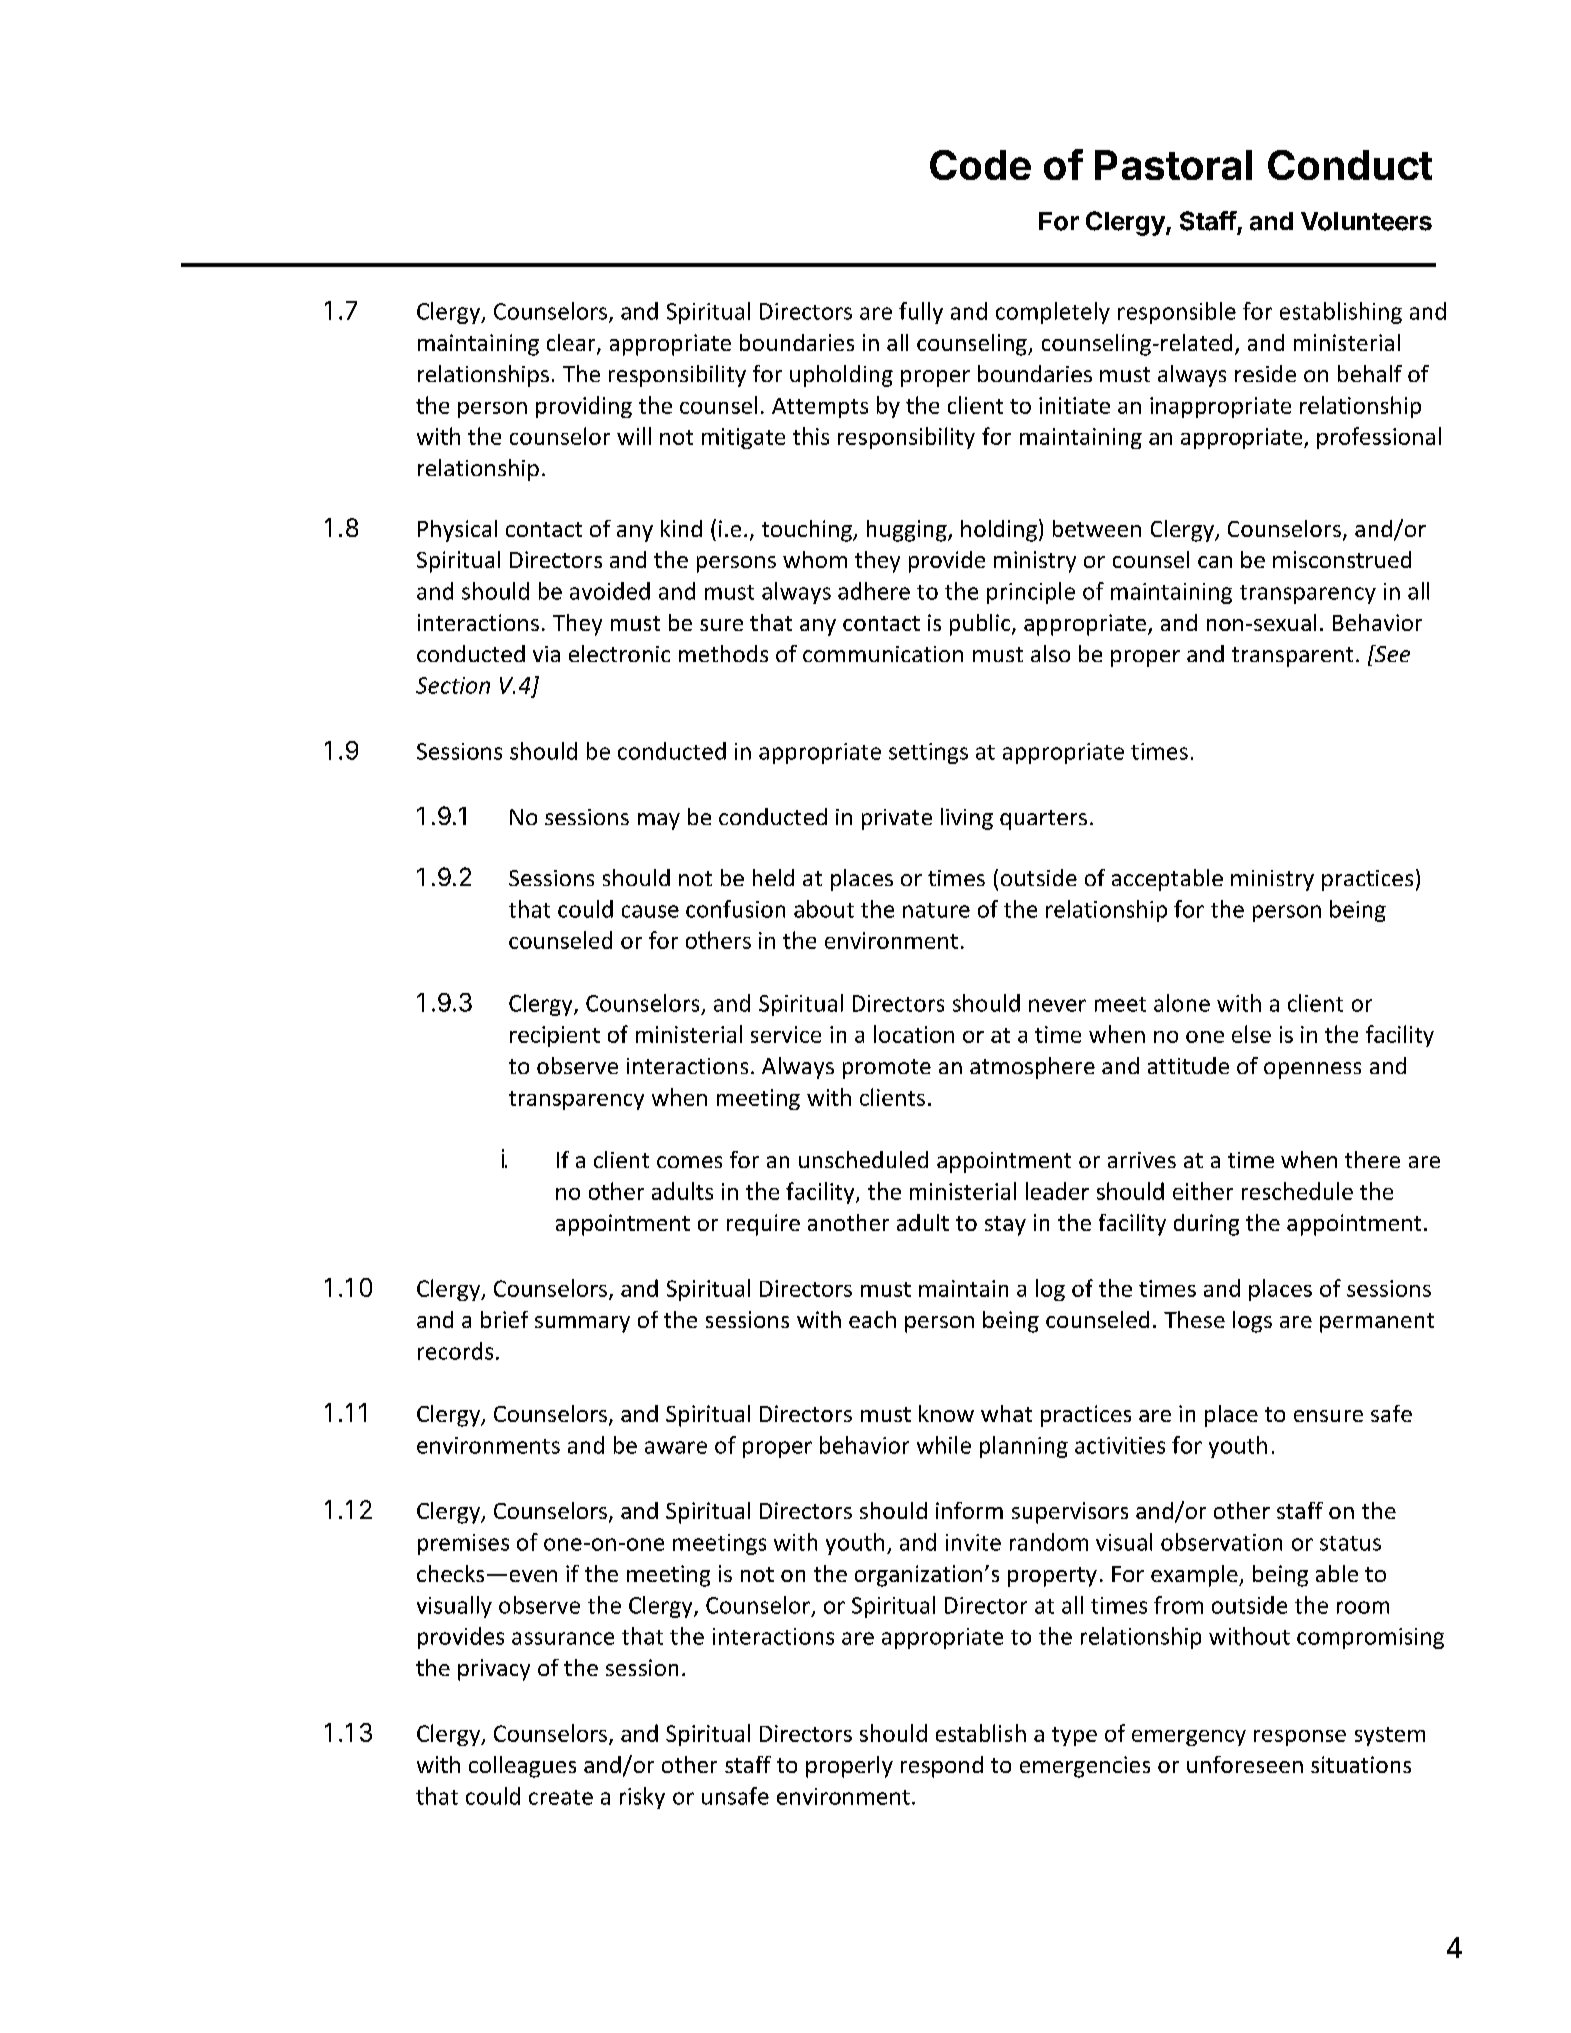 This page has width=1571, height=2033. I want to click on clear, so click(572, 344).
